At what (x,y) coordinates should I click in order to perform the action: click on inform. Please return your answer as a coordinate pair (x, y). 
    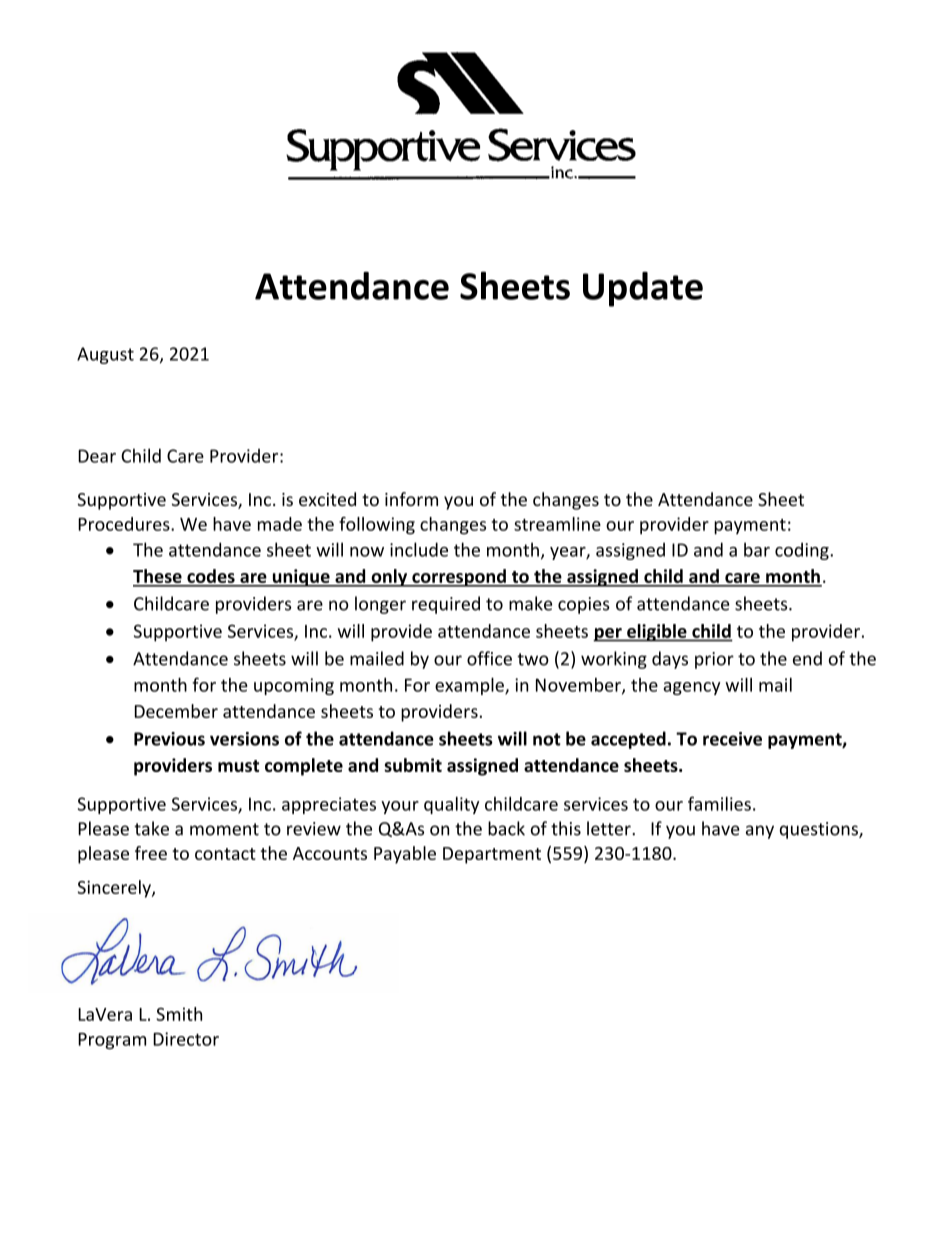
    Looking at the image, I should click on (411, 499).
